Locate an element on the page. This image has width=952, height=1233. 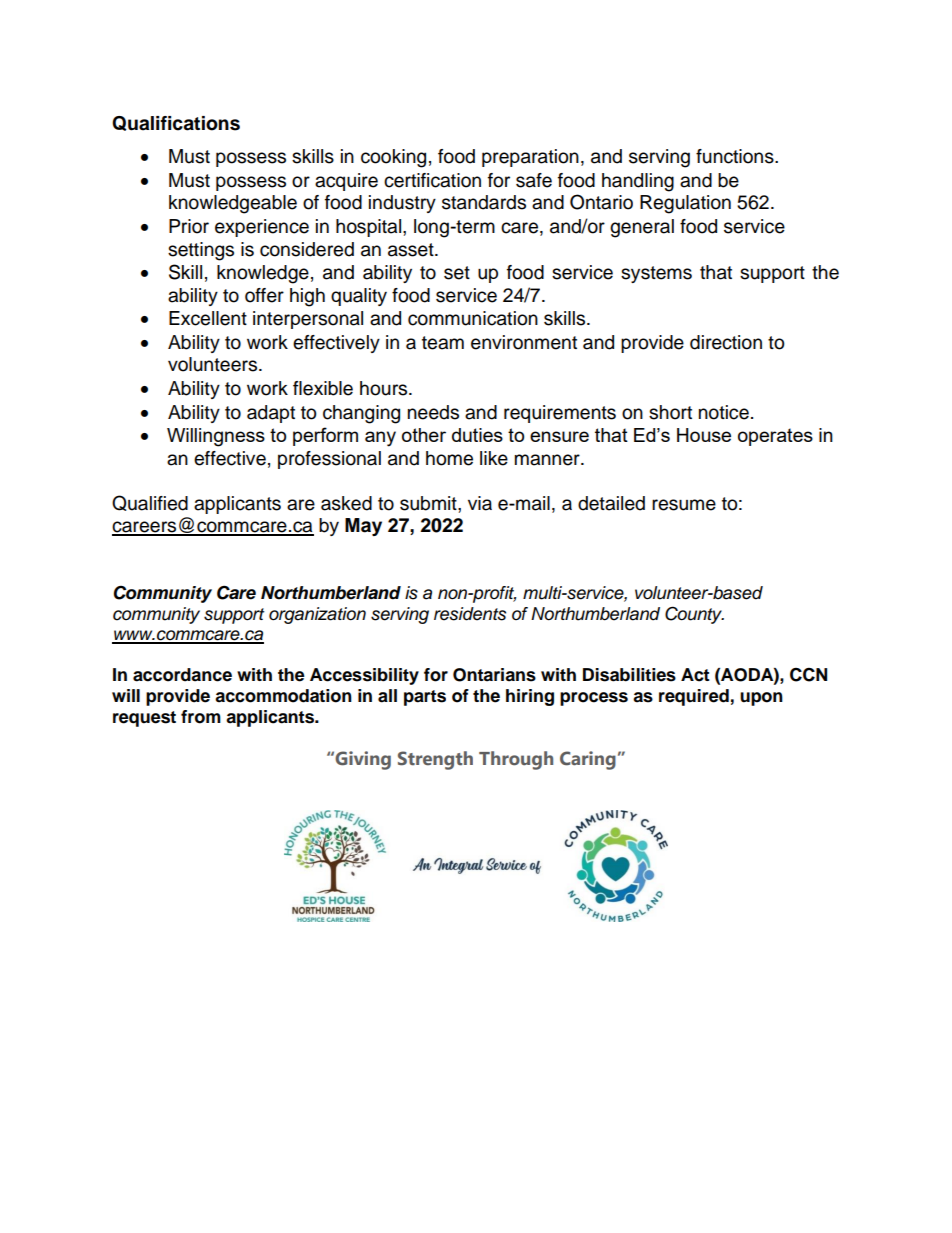
organization is located at coordinates (317, 615).
